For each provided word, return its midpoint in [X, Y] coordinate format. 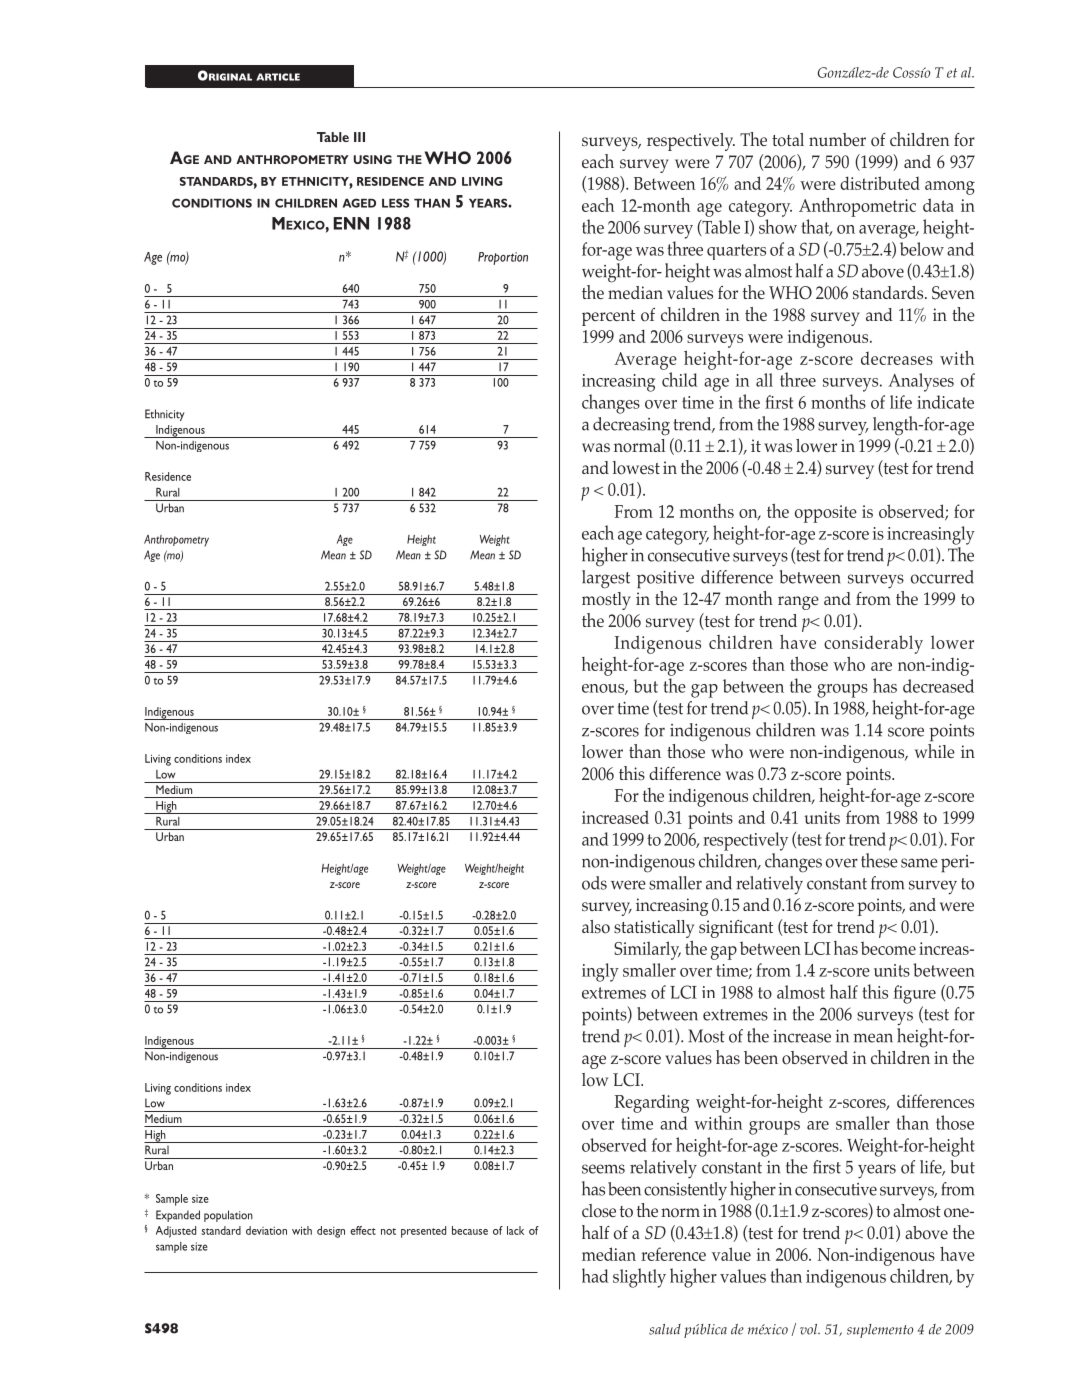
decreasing [631, 426]
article [278, 77]
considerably [873, 644]
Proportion [503, 258]
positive [665, 580]
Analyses [921, 382]
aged [359, 203]
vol [810, 1329]
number [837, 139]
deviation [266, 1230]
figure [915, 994]
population [228, 1216]
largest [606, 579]
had [595, 1275]
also [596, 927]
